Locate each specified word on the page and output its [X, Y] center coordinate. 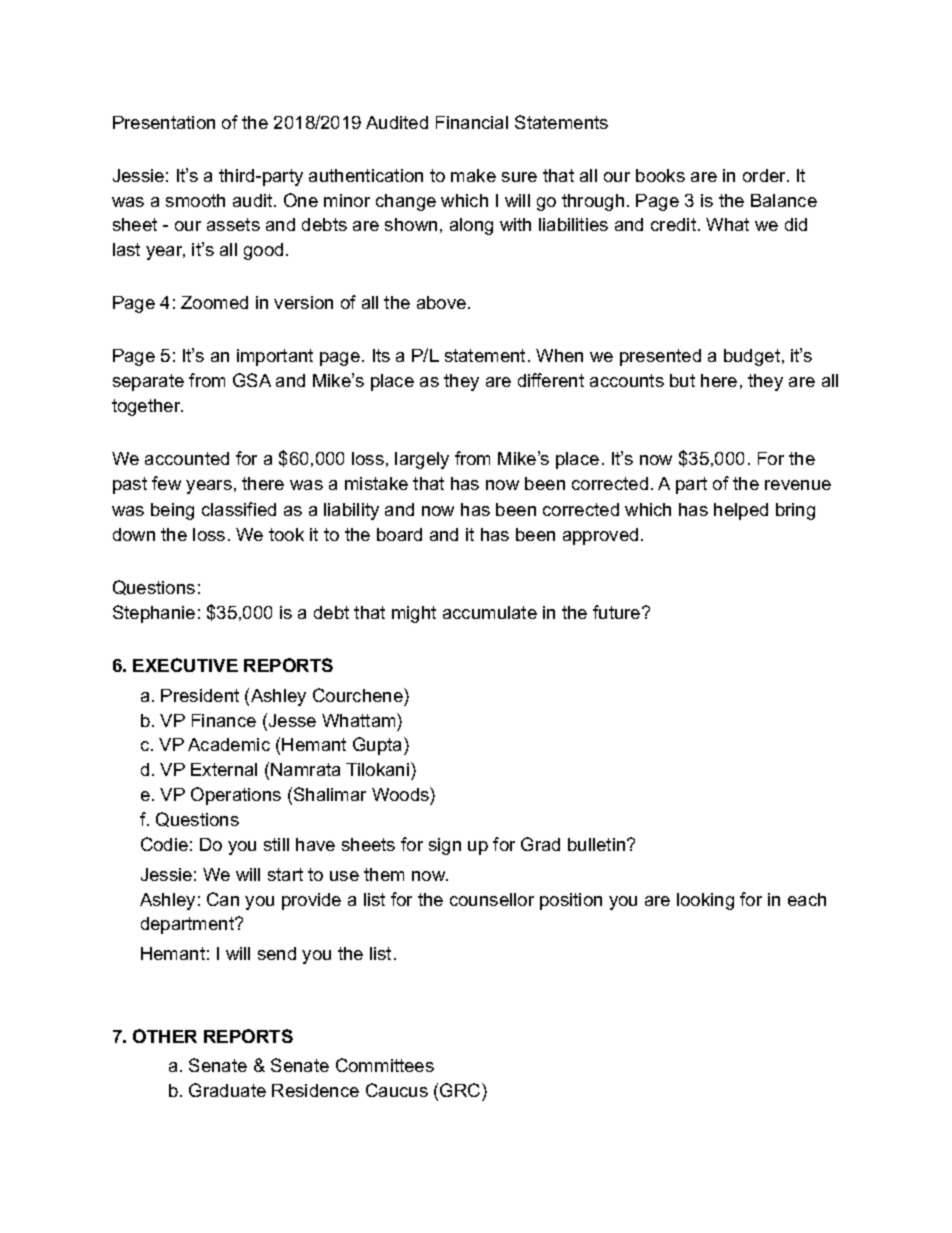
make [473, 175]
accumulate [490, 612]
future [618, 612]
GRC [461, 1090]
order [766, 175]
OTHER [165, 1036]
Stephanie [154, 614]
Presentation [164, 122]
